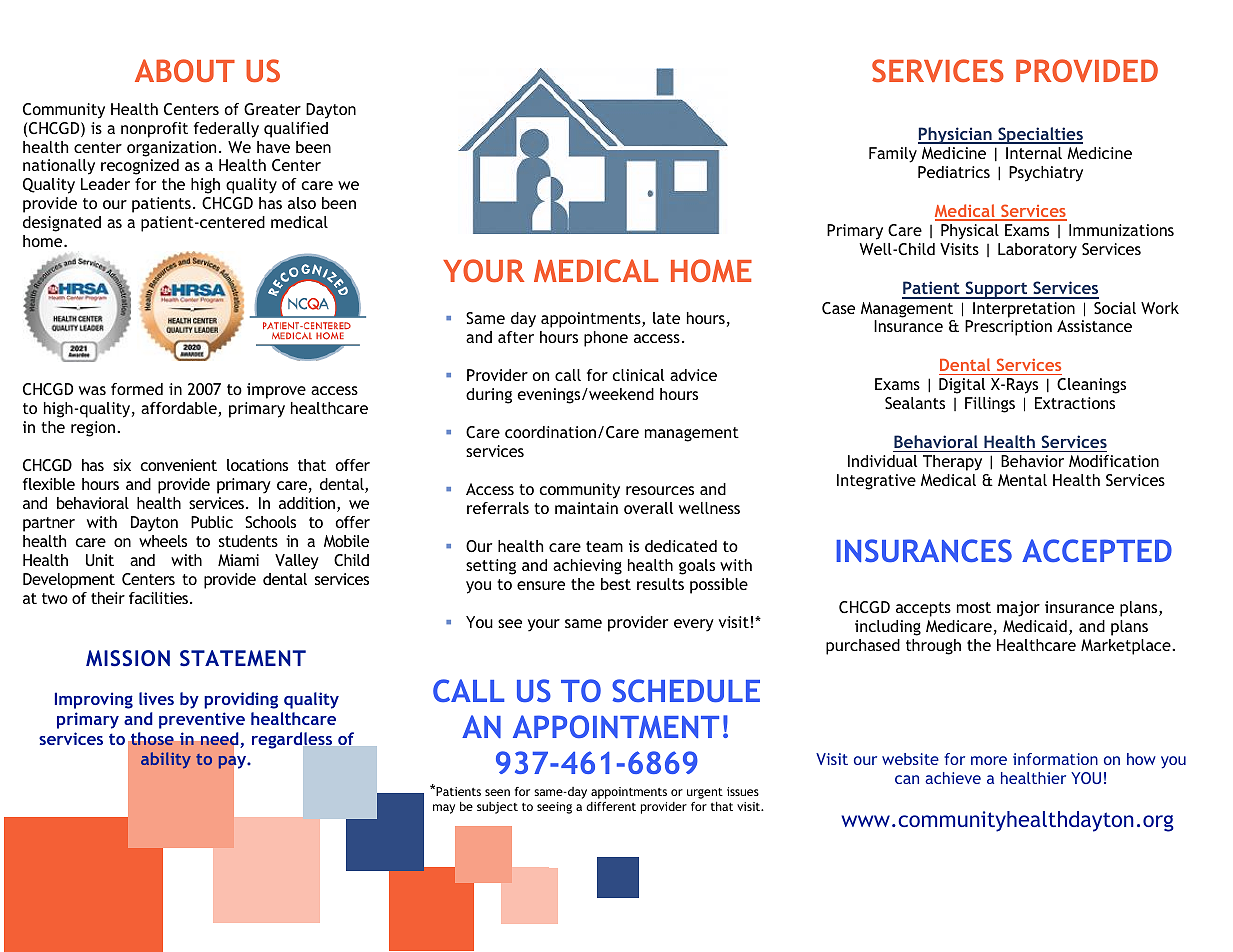  Describe the element at coordinates (666, 318) in the screenshot. I see `late` at that location.
